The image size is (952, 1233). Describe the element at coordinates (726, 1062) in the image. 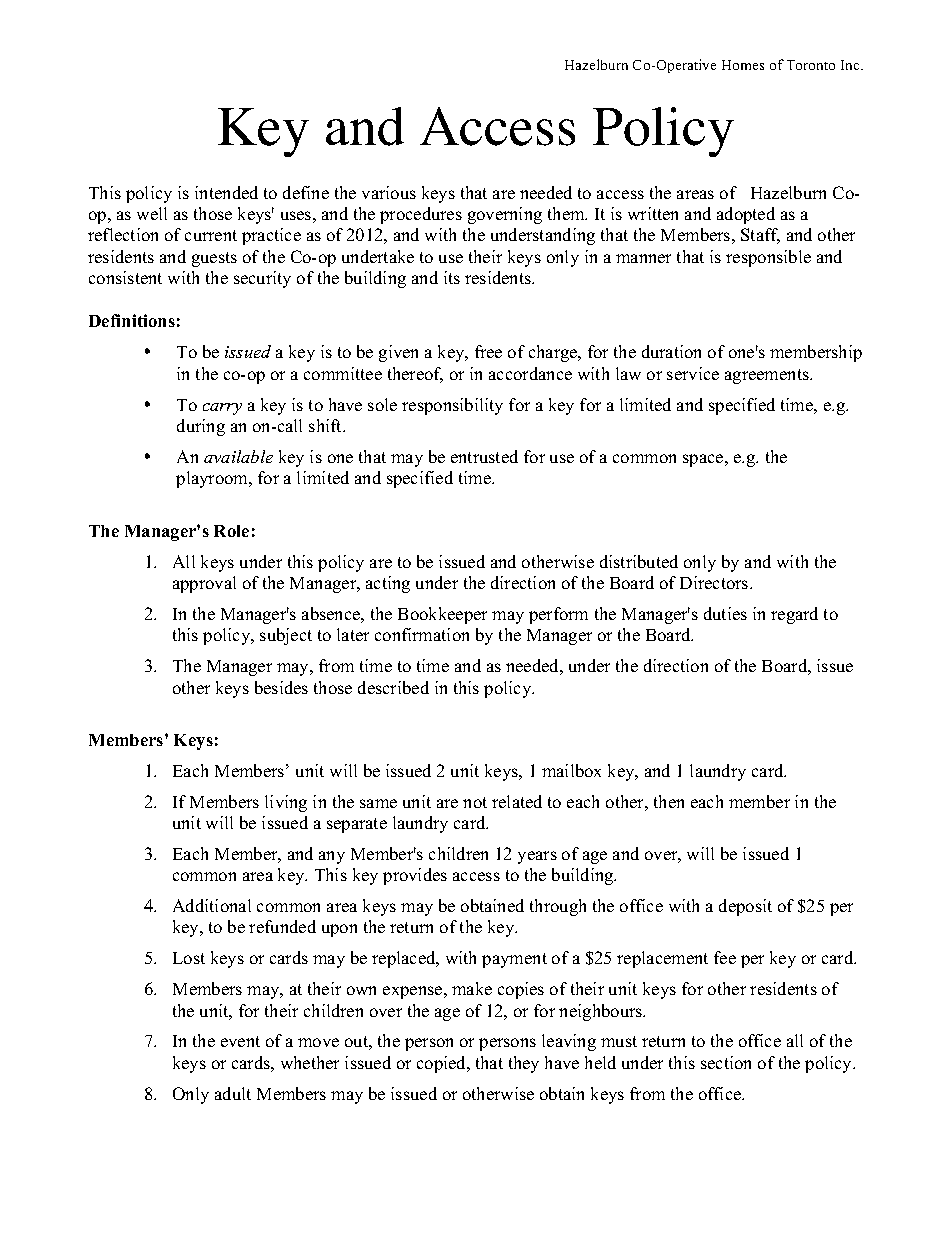

I see `section` at that location.
